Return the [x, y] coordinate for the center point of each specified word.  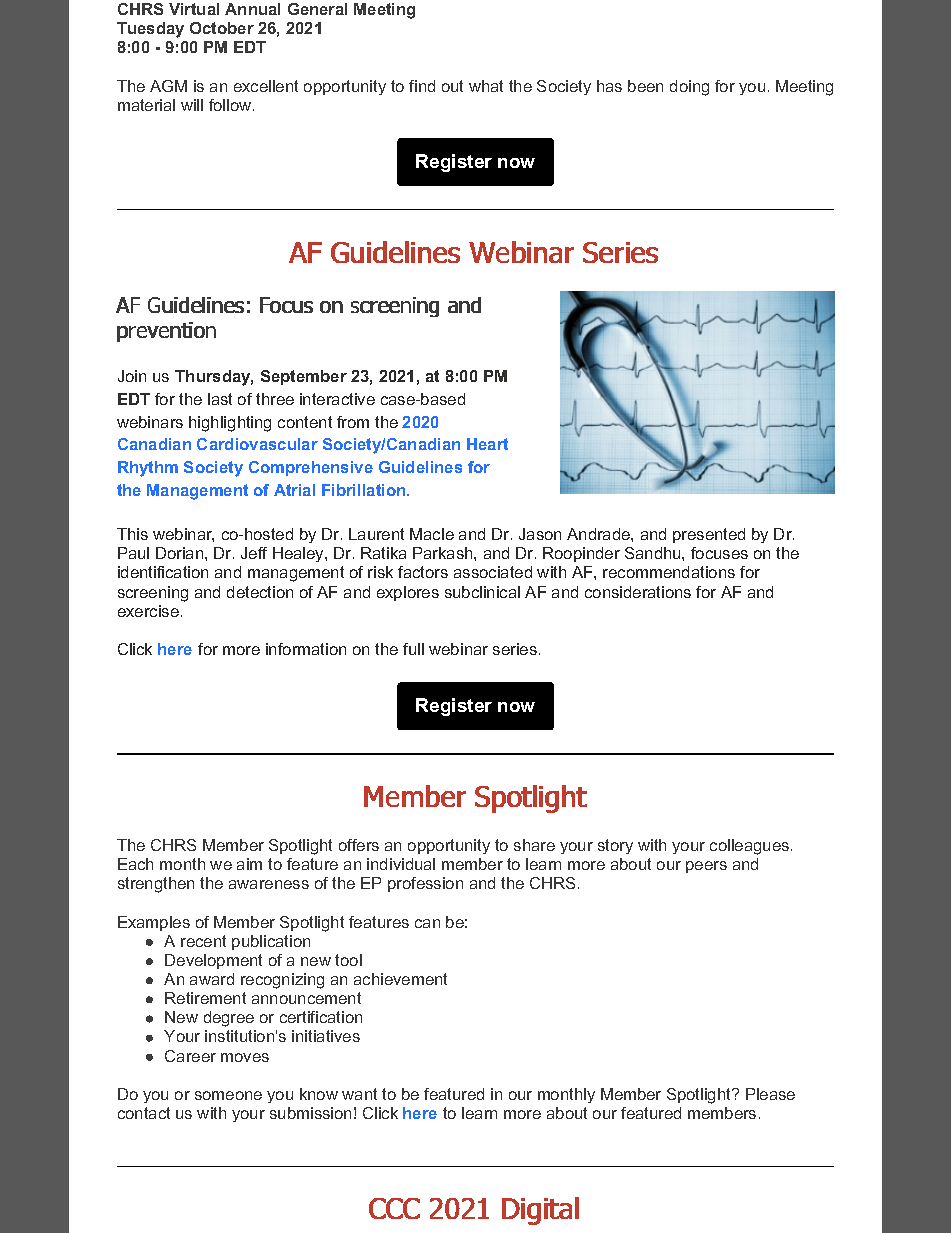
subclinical [482, 592]
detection [260, 592]
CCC [394, 1208]
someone [228, 1095]
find [422, 86]
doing [689, 88]
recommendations [669, 572]
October [222, 28]
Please [770, 1094]
